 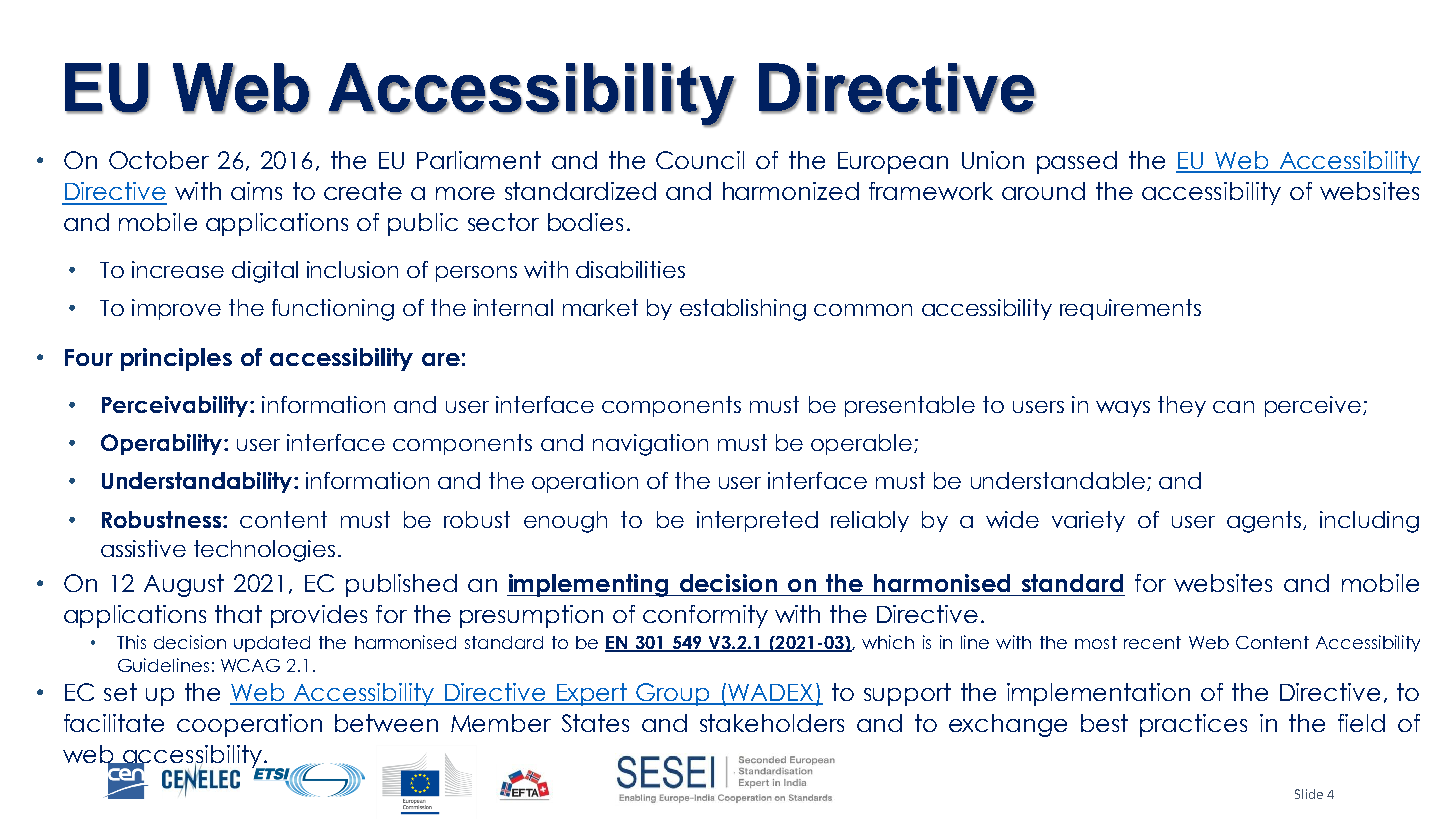 What do you see at coordinates (114, 723) in the screenshot?
I see `facilitate` at bounding box center [114, 723].
